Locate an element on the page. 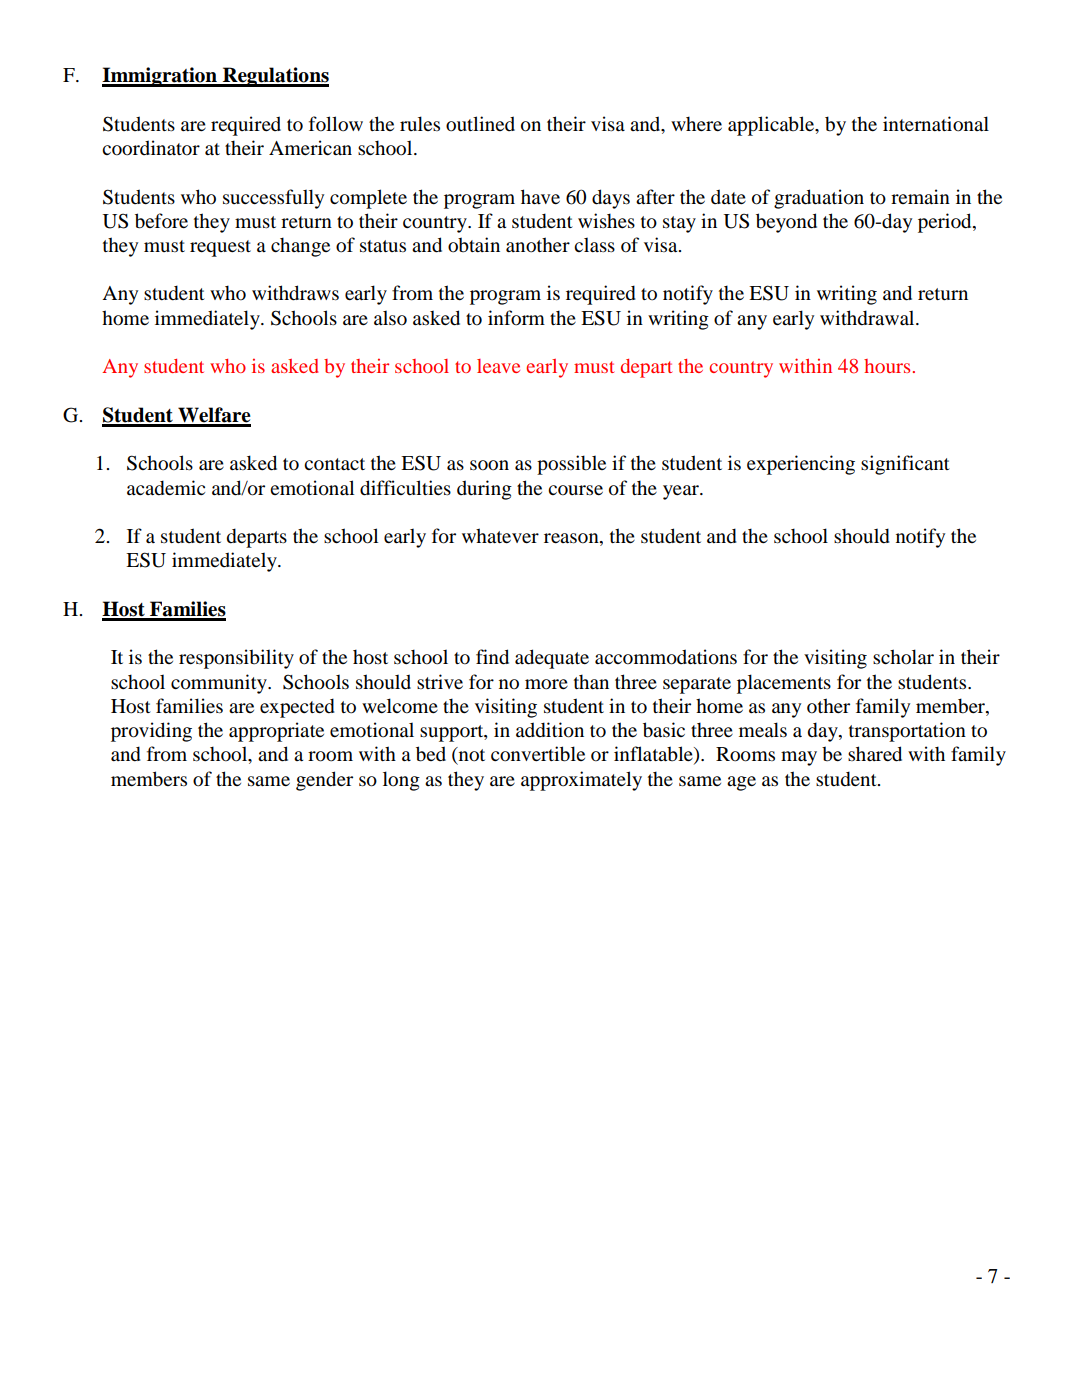 This image has width=1074, height=1376. contact is located at coordinates (334, 464).
